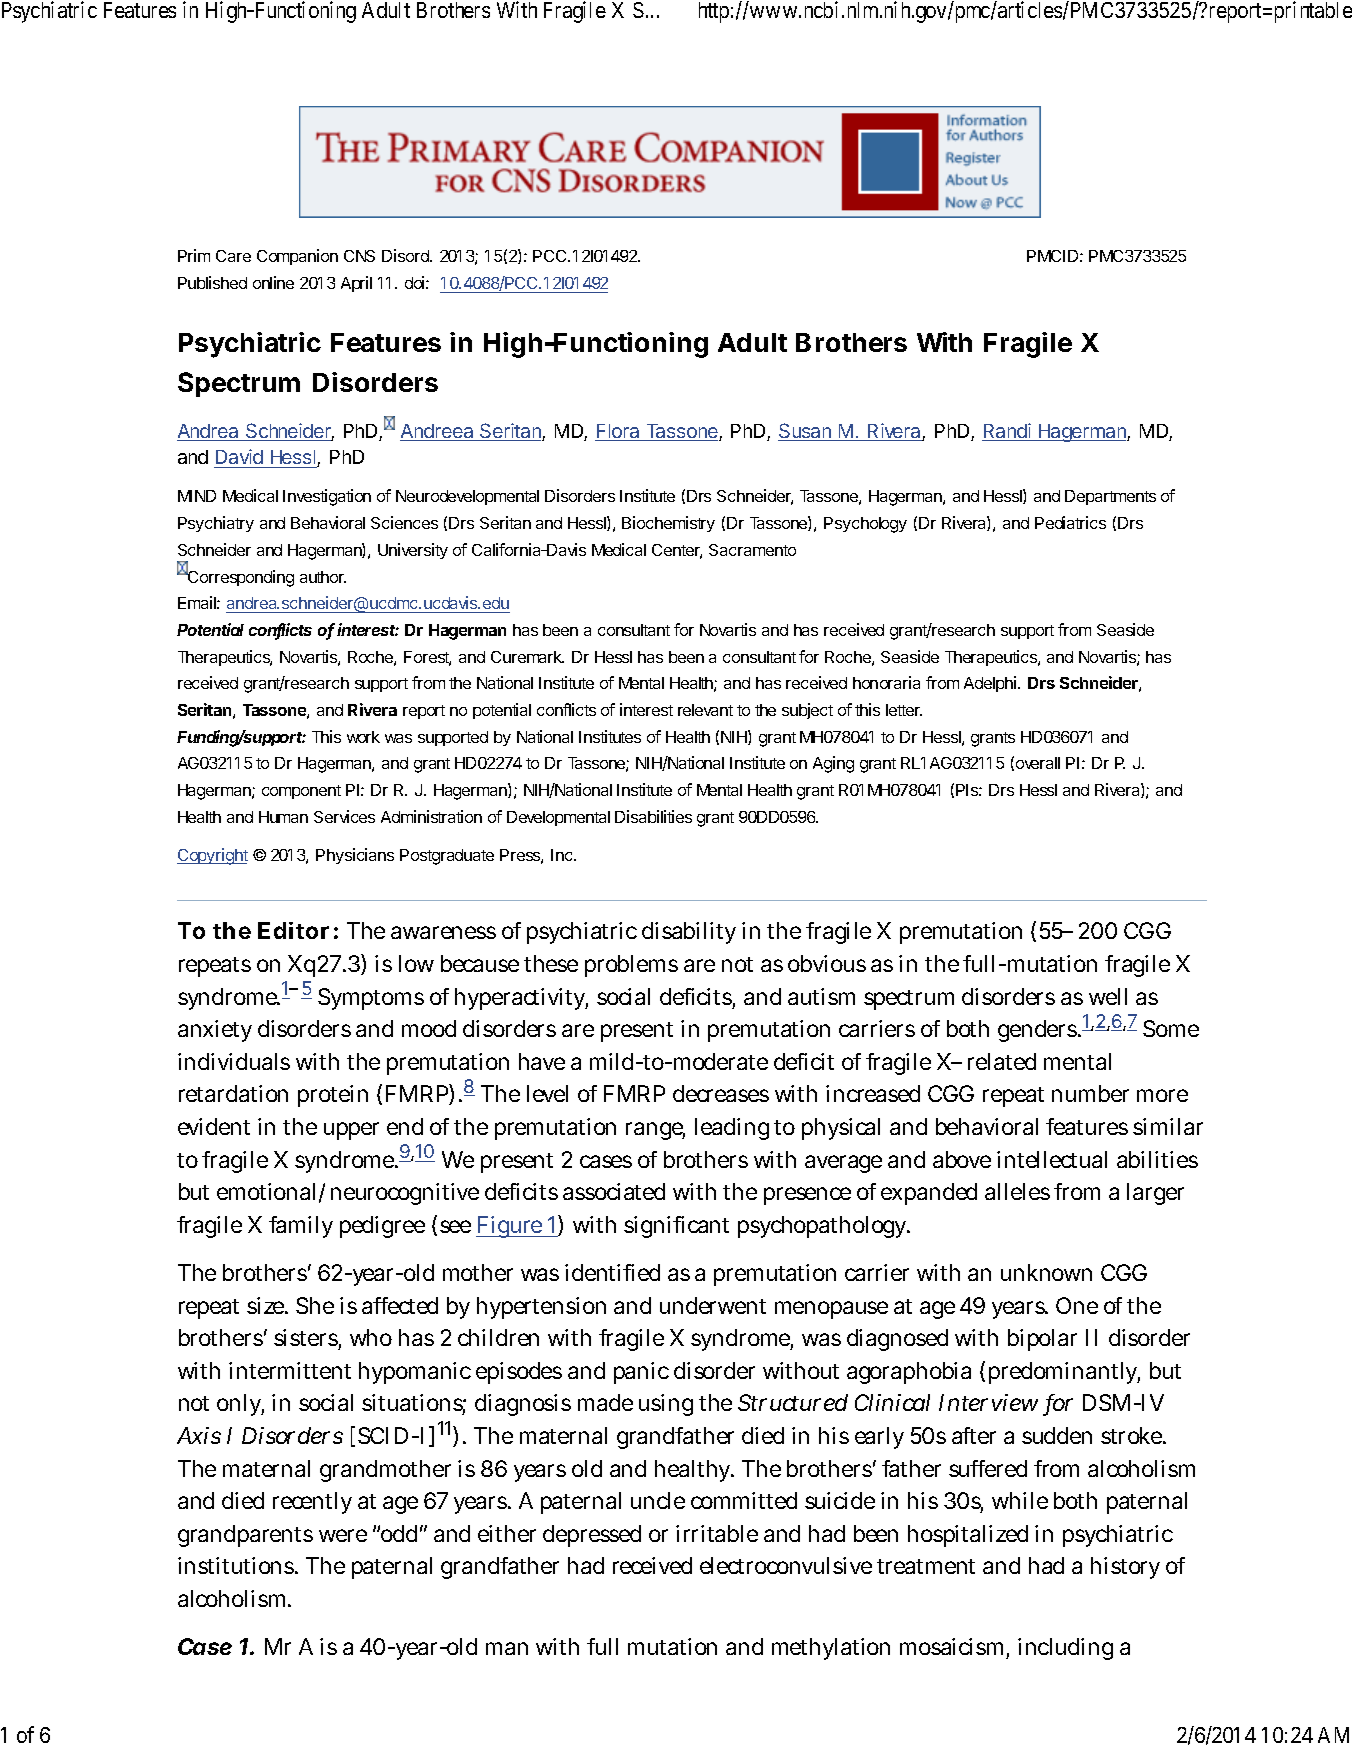 The image size is (1352, 1749). Describe the element at coordinates (293, 930) in the screenshot. I see `Editor` at that location.
